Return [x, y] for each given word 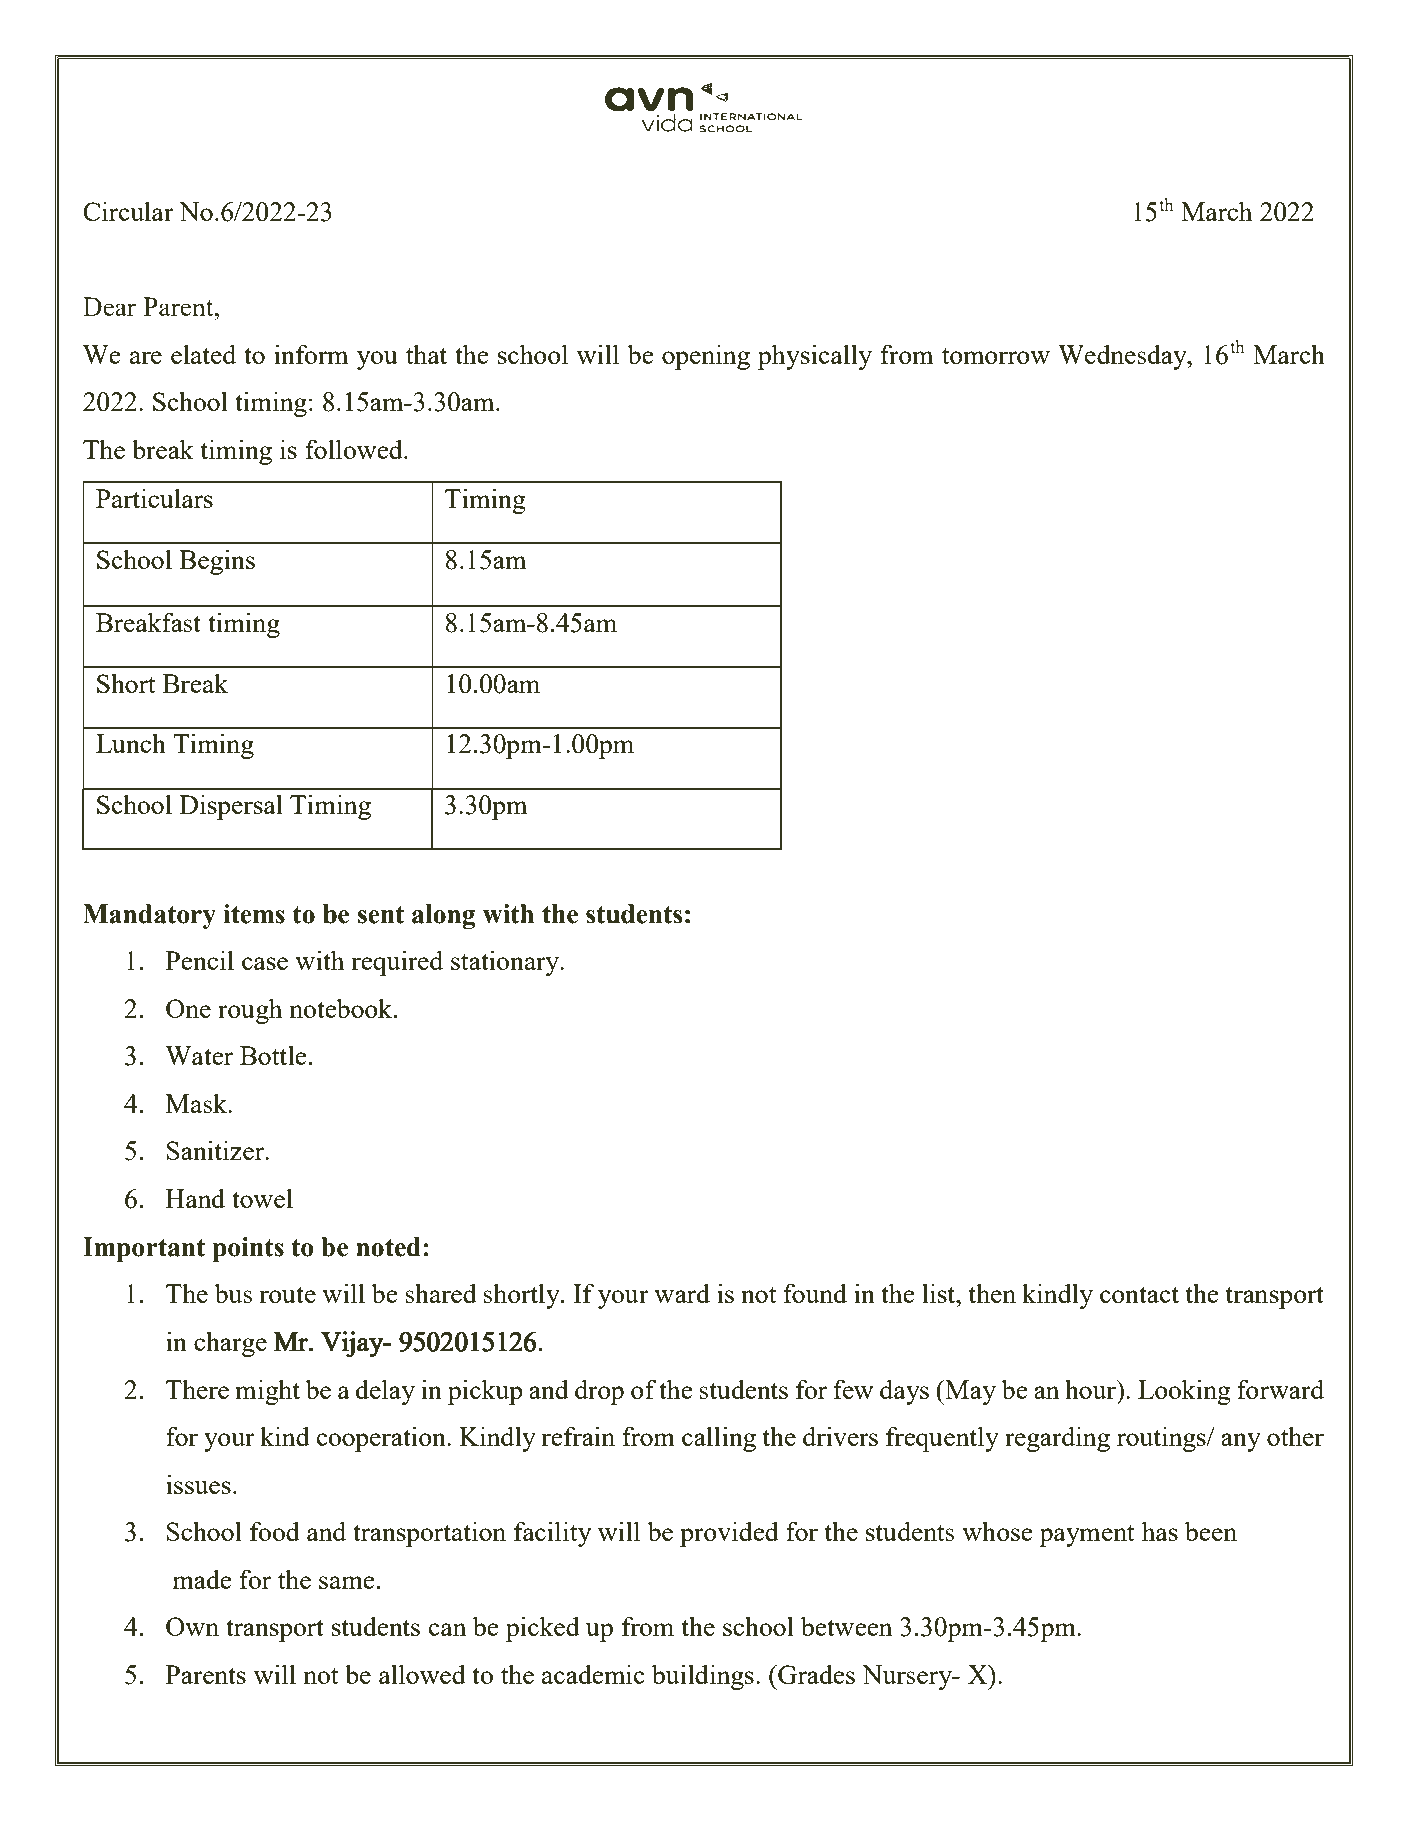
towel [262, 1198]
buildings [703, 1677]
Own [192, 1626]
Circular [128, 211]
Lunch [131, 743]
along [443, 916]
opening [706, 357]
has [1160, 1531]
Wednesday [1123, 357]
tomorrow [996, 356]
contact [1139, 1295]
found [815, 1293]
